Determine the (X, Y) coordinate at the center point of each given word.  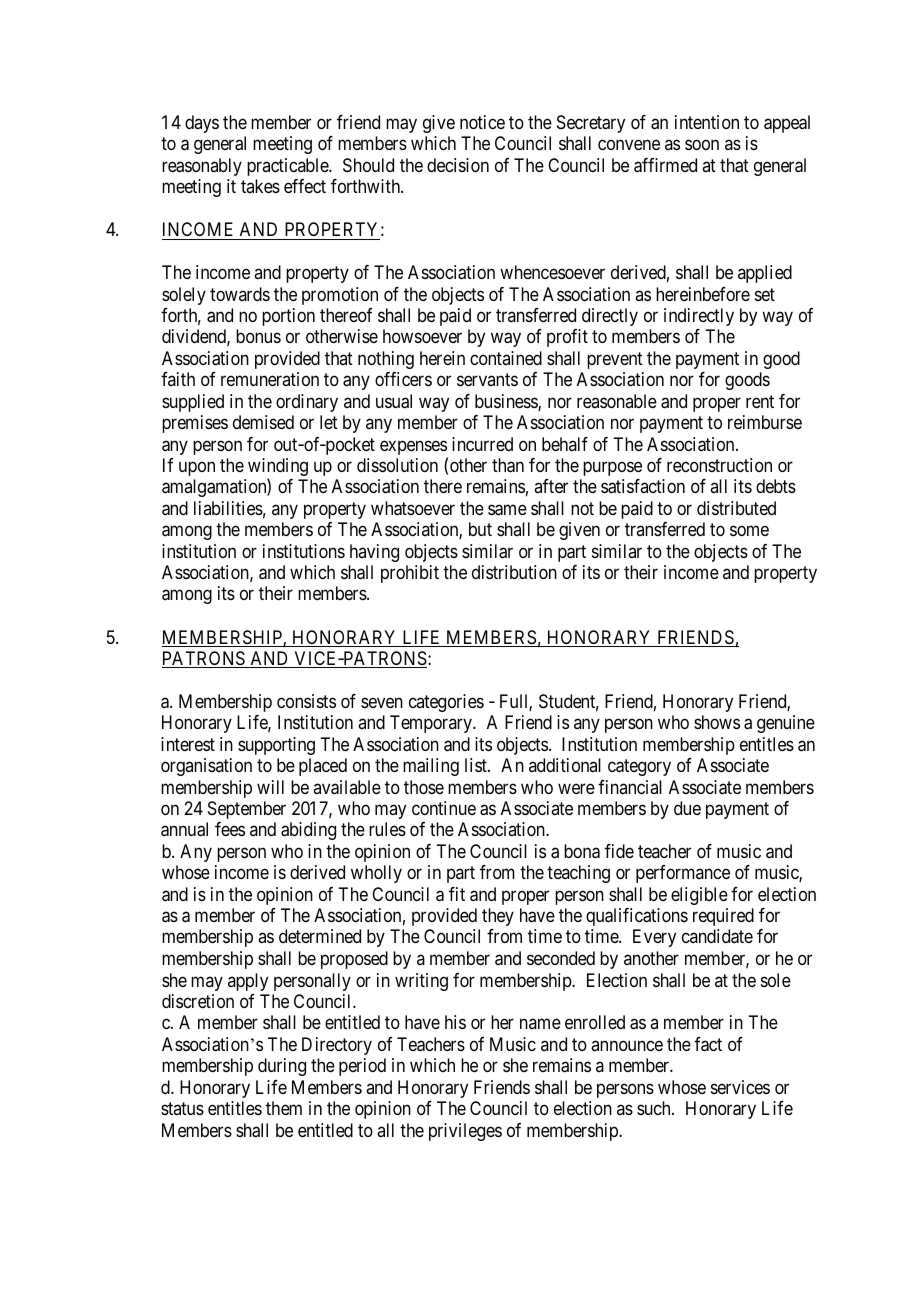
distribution (514, 572)
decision (458, 165)
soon (702, 145)
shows (717, 722)
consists (306, 701)
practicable (288, 167)
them (284, 1108)
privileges (465, 1132)
